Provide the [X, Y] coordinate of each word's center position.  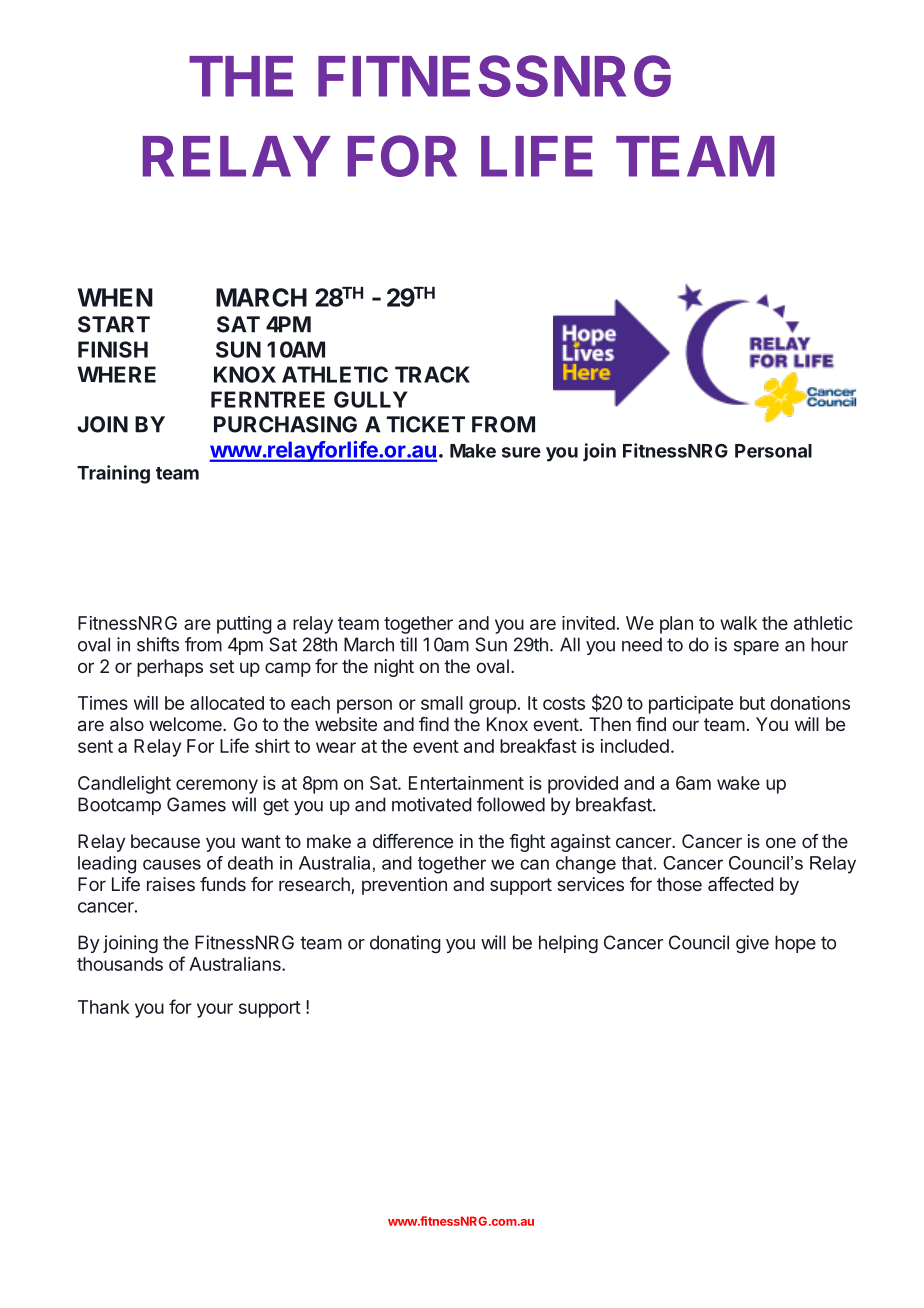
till [408, 644]
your [215, 1010]
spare [756, 648]
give [752, 944]
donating [405, 944]
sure [521, 452]
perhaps [170, 668]
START [114, 324]
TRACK [432, 374]
